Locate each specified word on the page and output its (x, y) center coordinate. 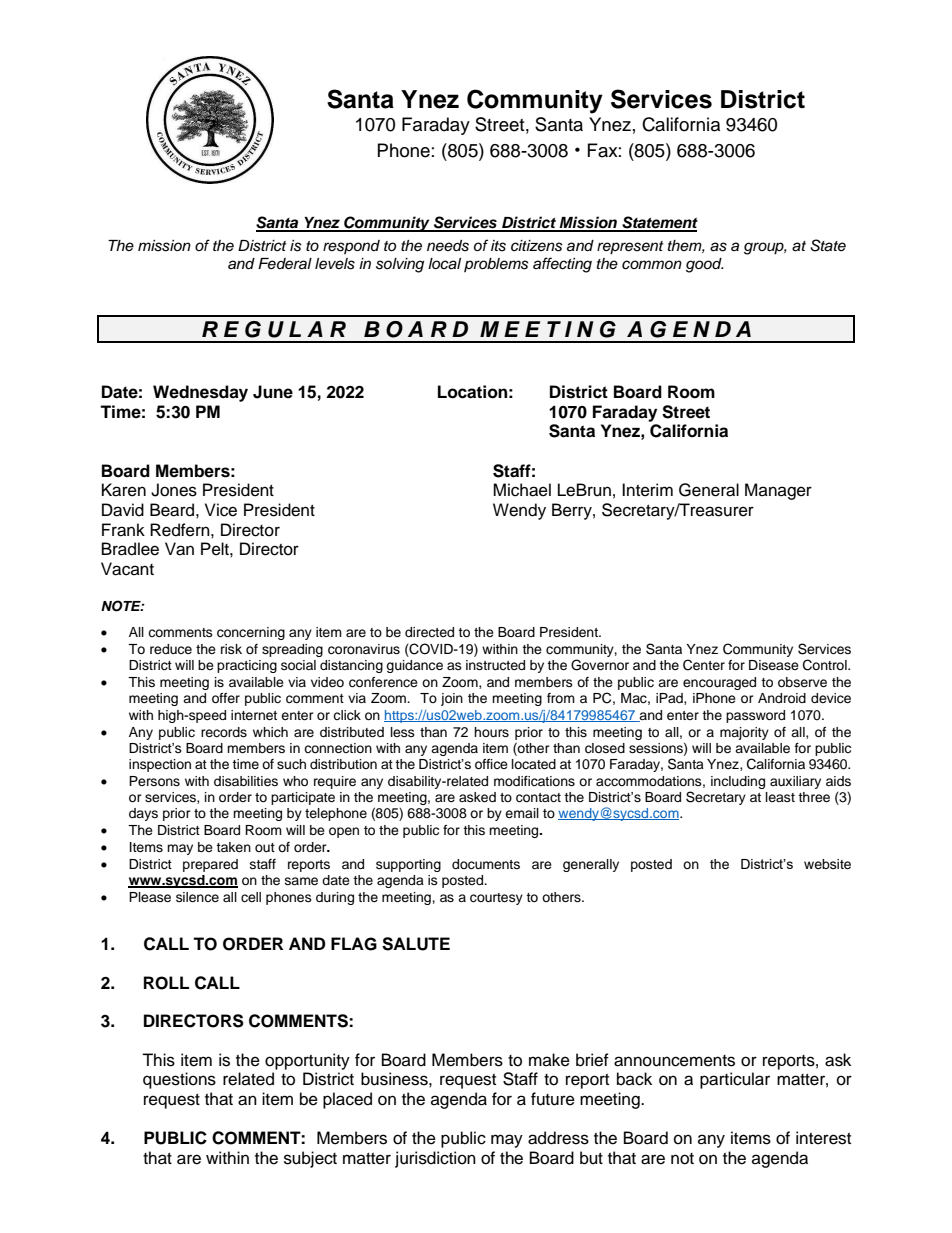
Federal (285, 264)
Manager (778, 491)
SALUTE (416, 944)
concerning (251, 633)
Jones (174, 490)
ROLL (166, 983)
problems (496, 265)
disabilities (246, 781)
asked (477, 797)
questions (179, 1080)
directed (429, 632)
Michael (522, 490)
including (738, 782)
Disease (774, 665)
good (705, 265)
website (827, 864)
